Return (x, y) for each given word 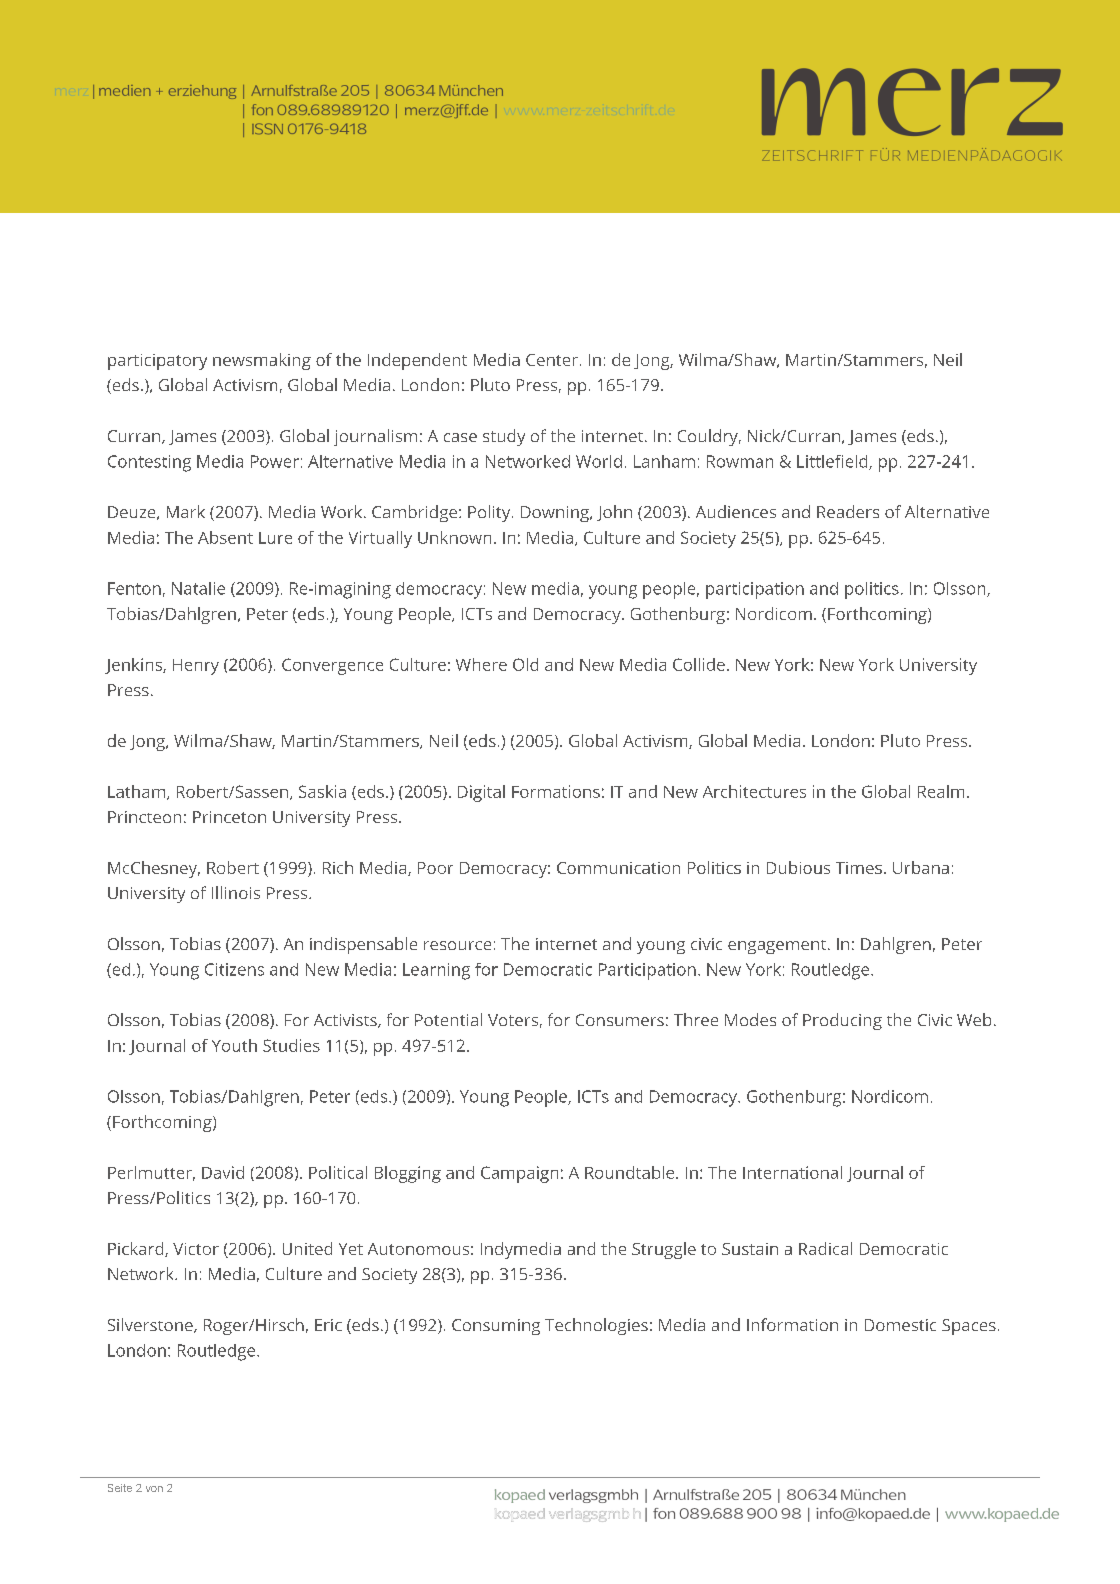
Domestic (900, 1325)
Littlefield (833, 462)
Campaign (519, 1174)
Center (552, 360)
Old (525, 664)
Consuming (496, 1327)
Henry (196, 667)
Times (859, 868)
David (223, 1172)
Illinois (236, 892)
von (154, 1489)
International (792, 1172)
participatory (157, 362)
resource (457, 945)
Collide (699, 664)
